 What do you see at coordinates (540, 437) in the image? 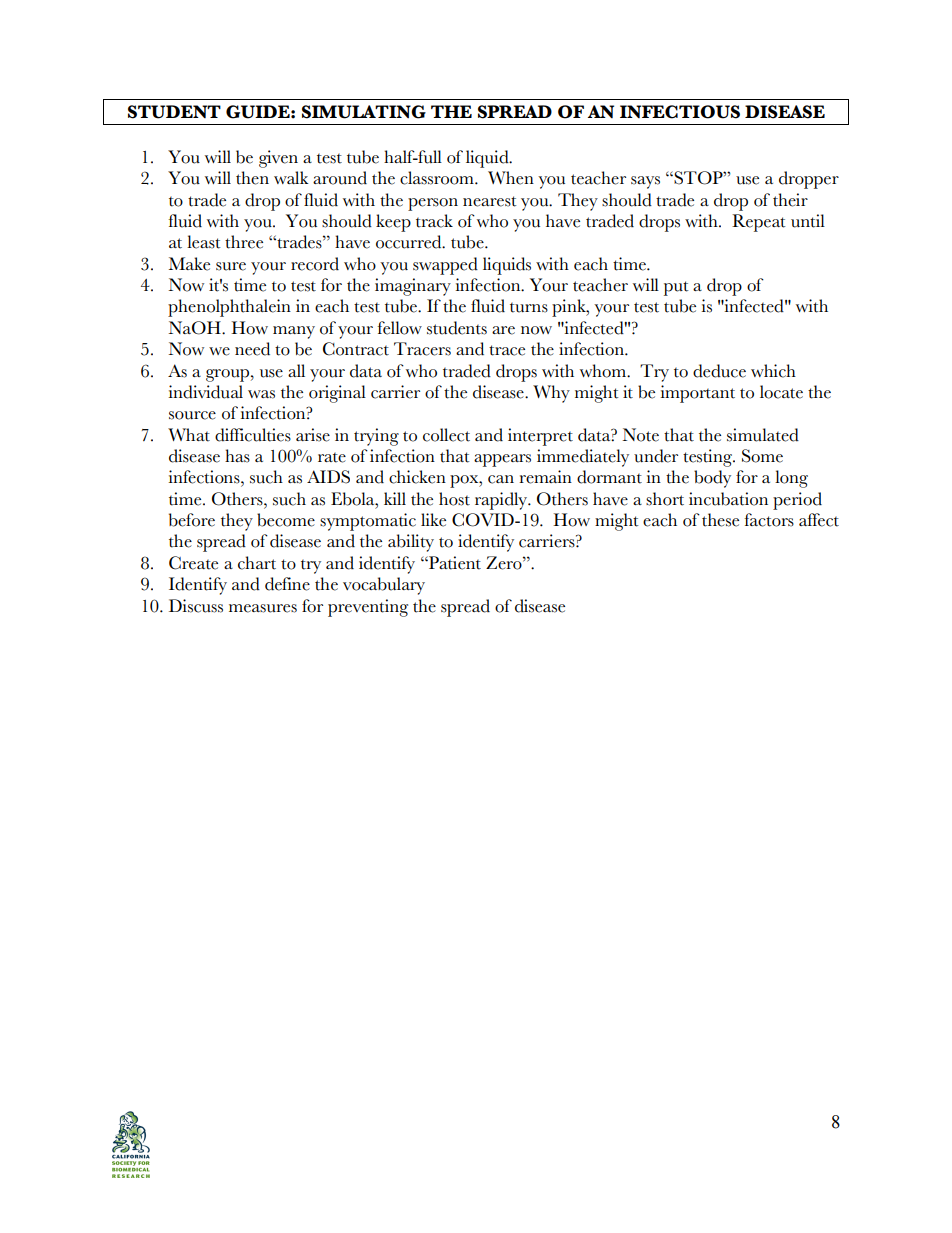
I see `interpret` at bounding box center [540, 437].
